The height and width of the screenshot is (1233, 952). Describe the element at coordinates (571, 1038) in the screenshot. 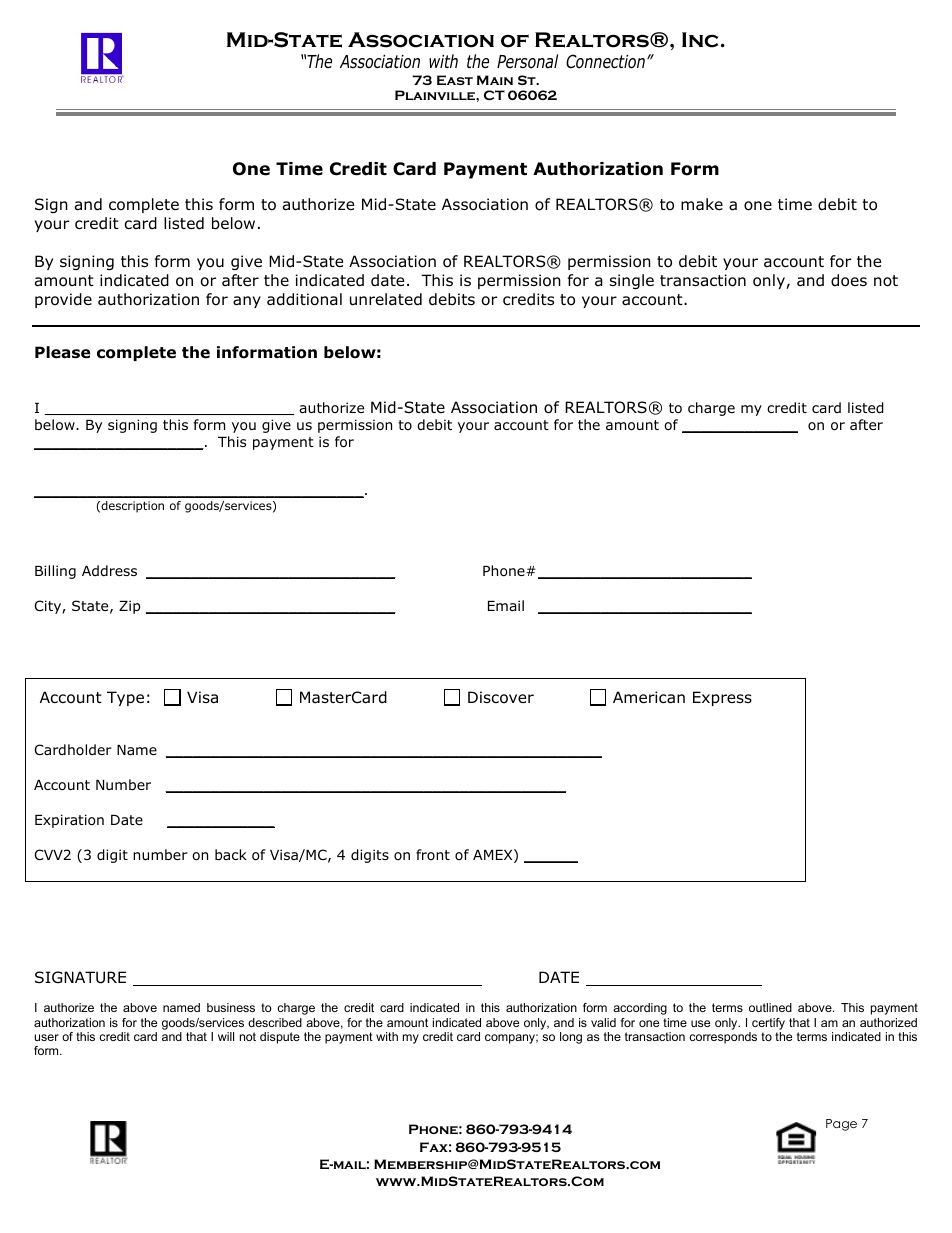

I see `long` at that location.
